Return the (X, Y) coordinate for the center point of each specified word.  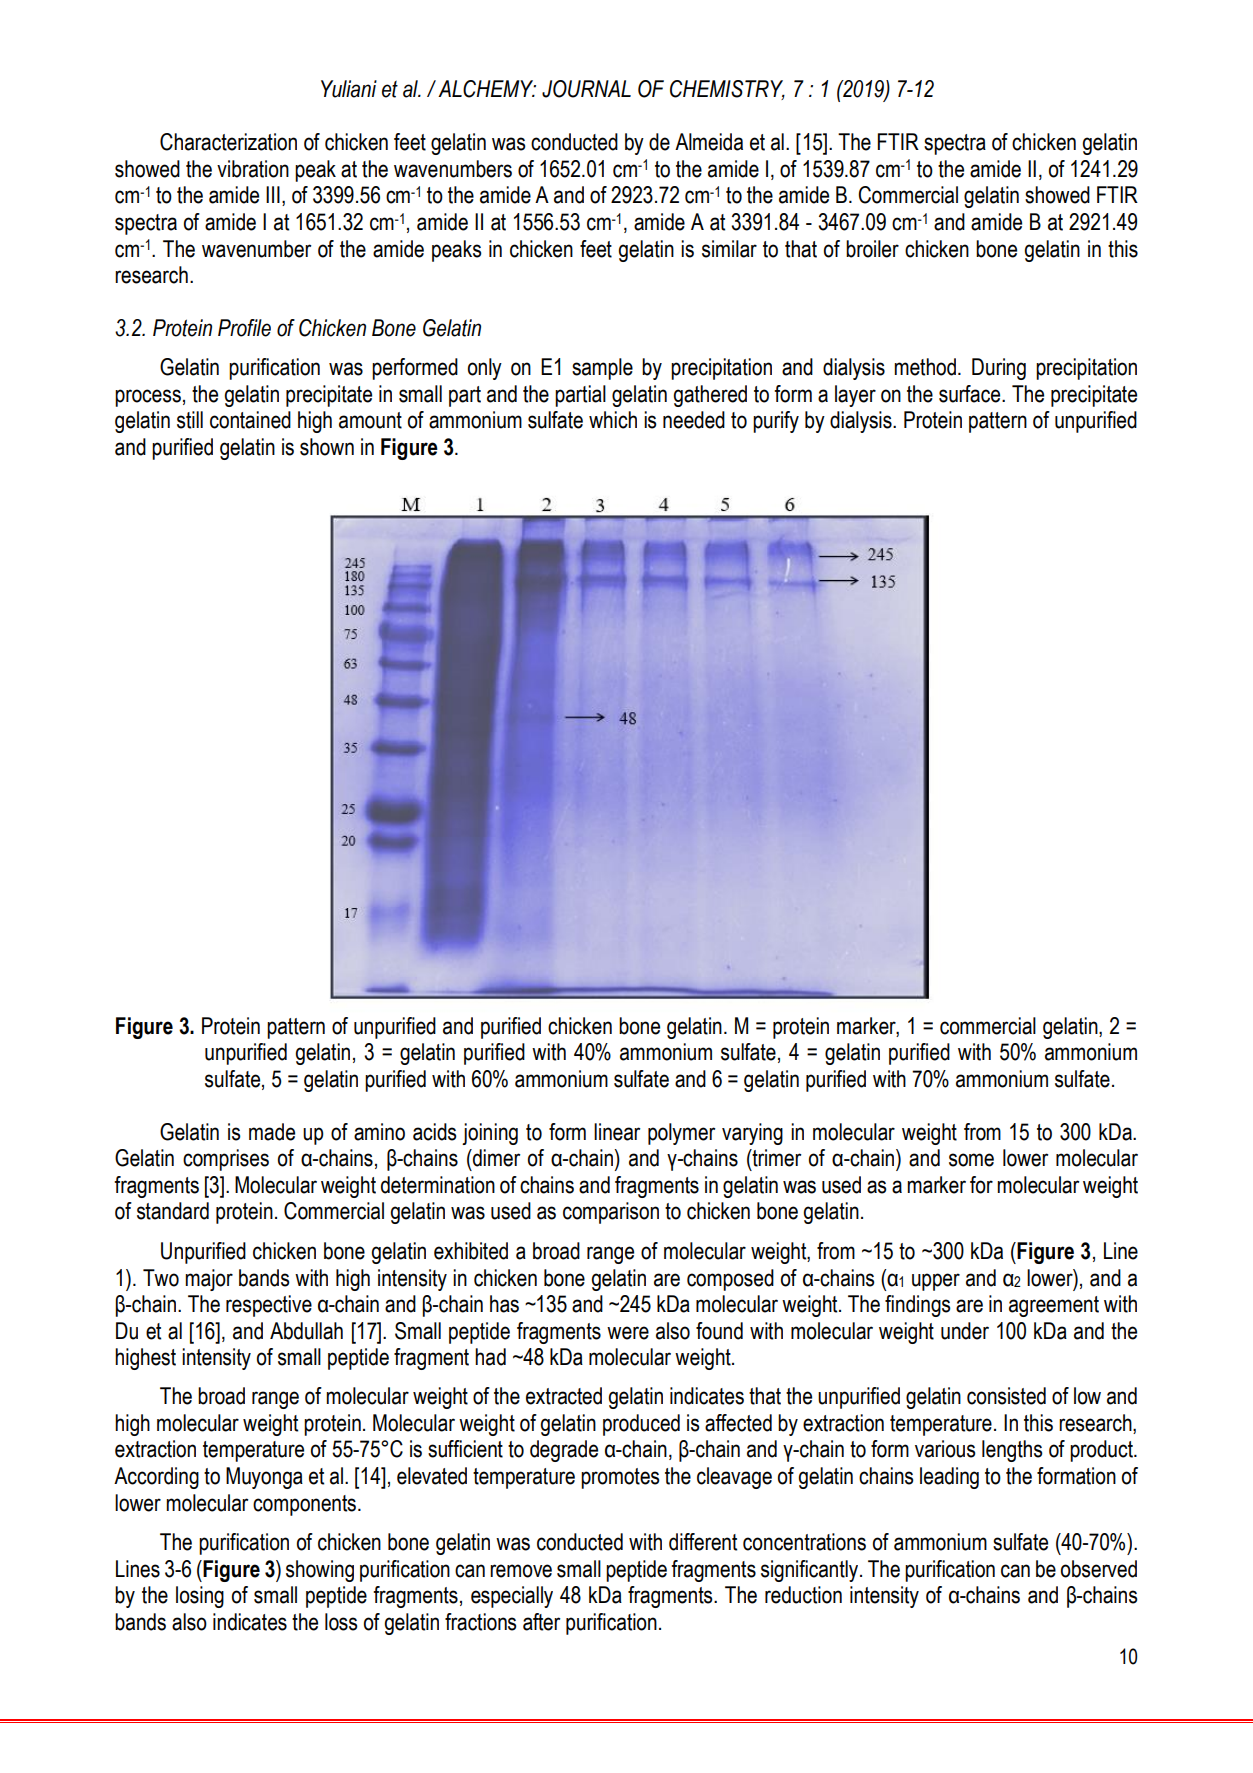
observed (1099, 1569)
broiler (872, 249)
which (613, 420)
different (703, 1542)
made (272, 1132)
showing (320, 1571)
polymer (681, 1134)
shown (327, 447)
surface (971, 394)
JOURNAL (586, 89)
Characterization (228, 142)
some (971, 1160)
